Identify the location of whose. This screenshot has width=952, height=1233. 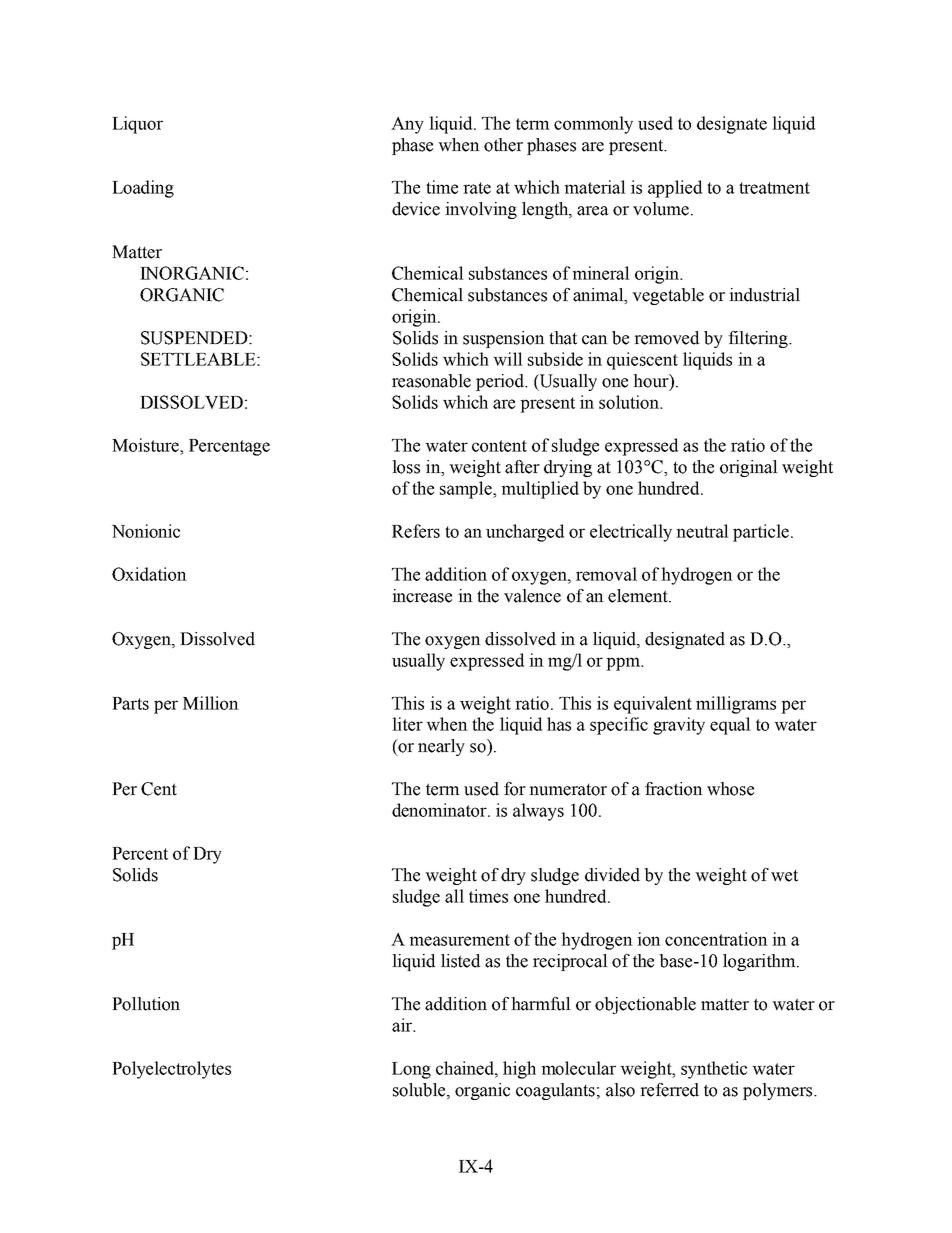
(730, 789).
